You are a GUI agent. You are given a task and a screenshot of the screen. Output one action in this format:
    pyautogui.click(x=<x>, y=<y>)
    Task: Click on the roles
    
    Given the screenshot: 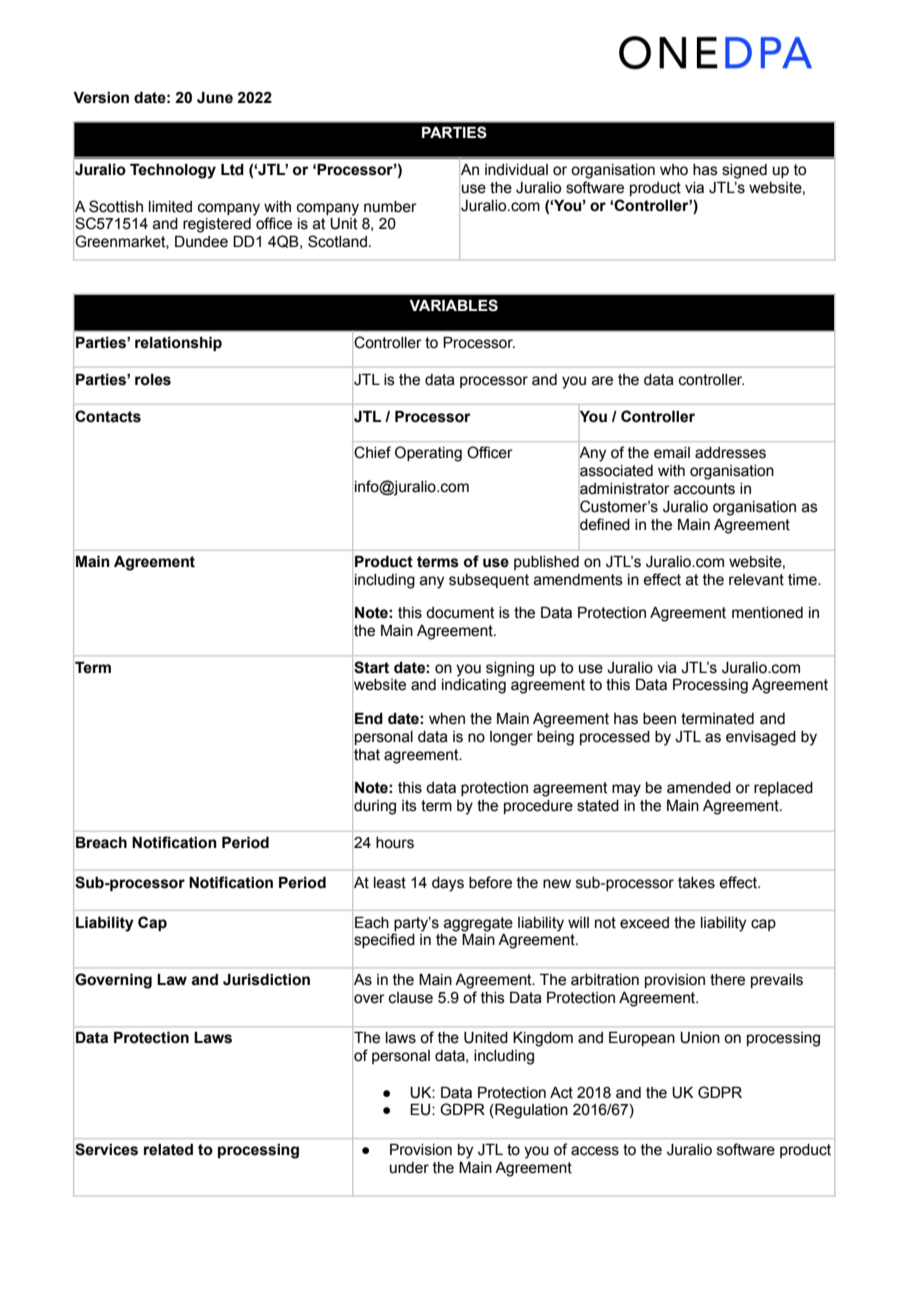 What is the action you would take?
    pyautogui.click(x=153, y=380)
